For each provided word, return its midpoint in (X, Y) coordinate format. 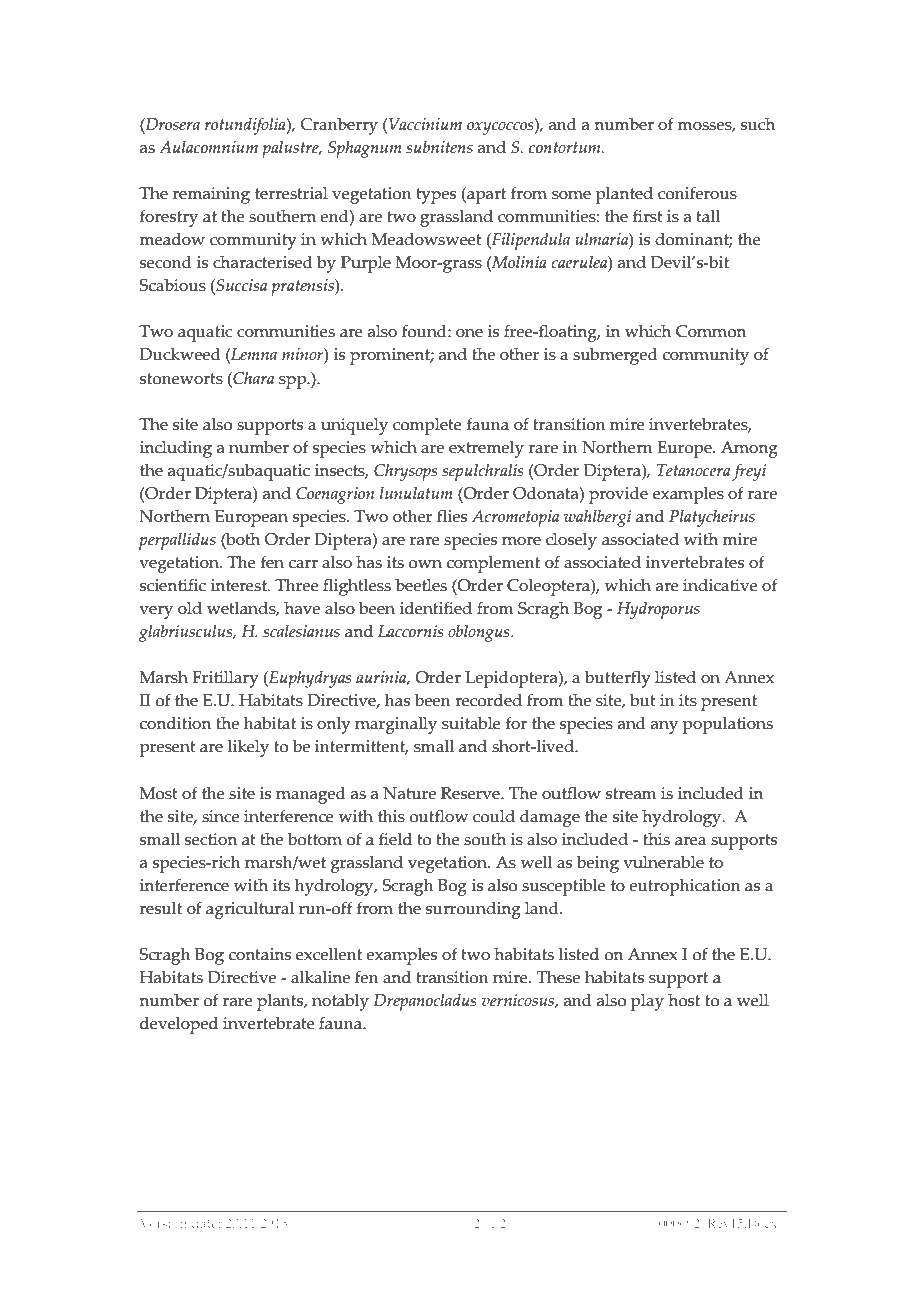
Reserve (471, 793)
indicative (720, 585)
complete (427, 426)
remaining (211, 195)
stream (631, 794)
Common (711, 331)
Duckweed (180, 354)
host (684, 1000)
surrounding (473, 910)
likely (248, 748)
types (436, 196)
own (425, 564)
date (206, 1223)
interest (240, 585)
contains (260, 954)
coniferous (697, 193)
